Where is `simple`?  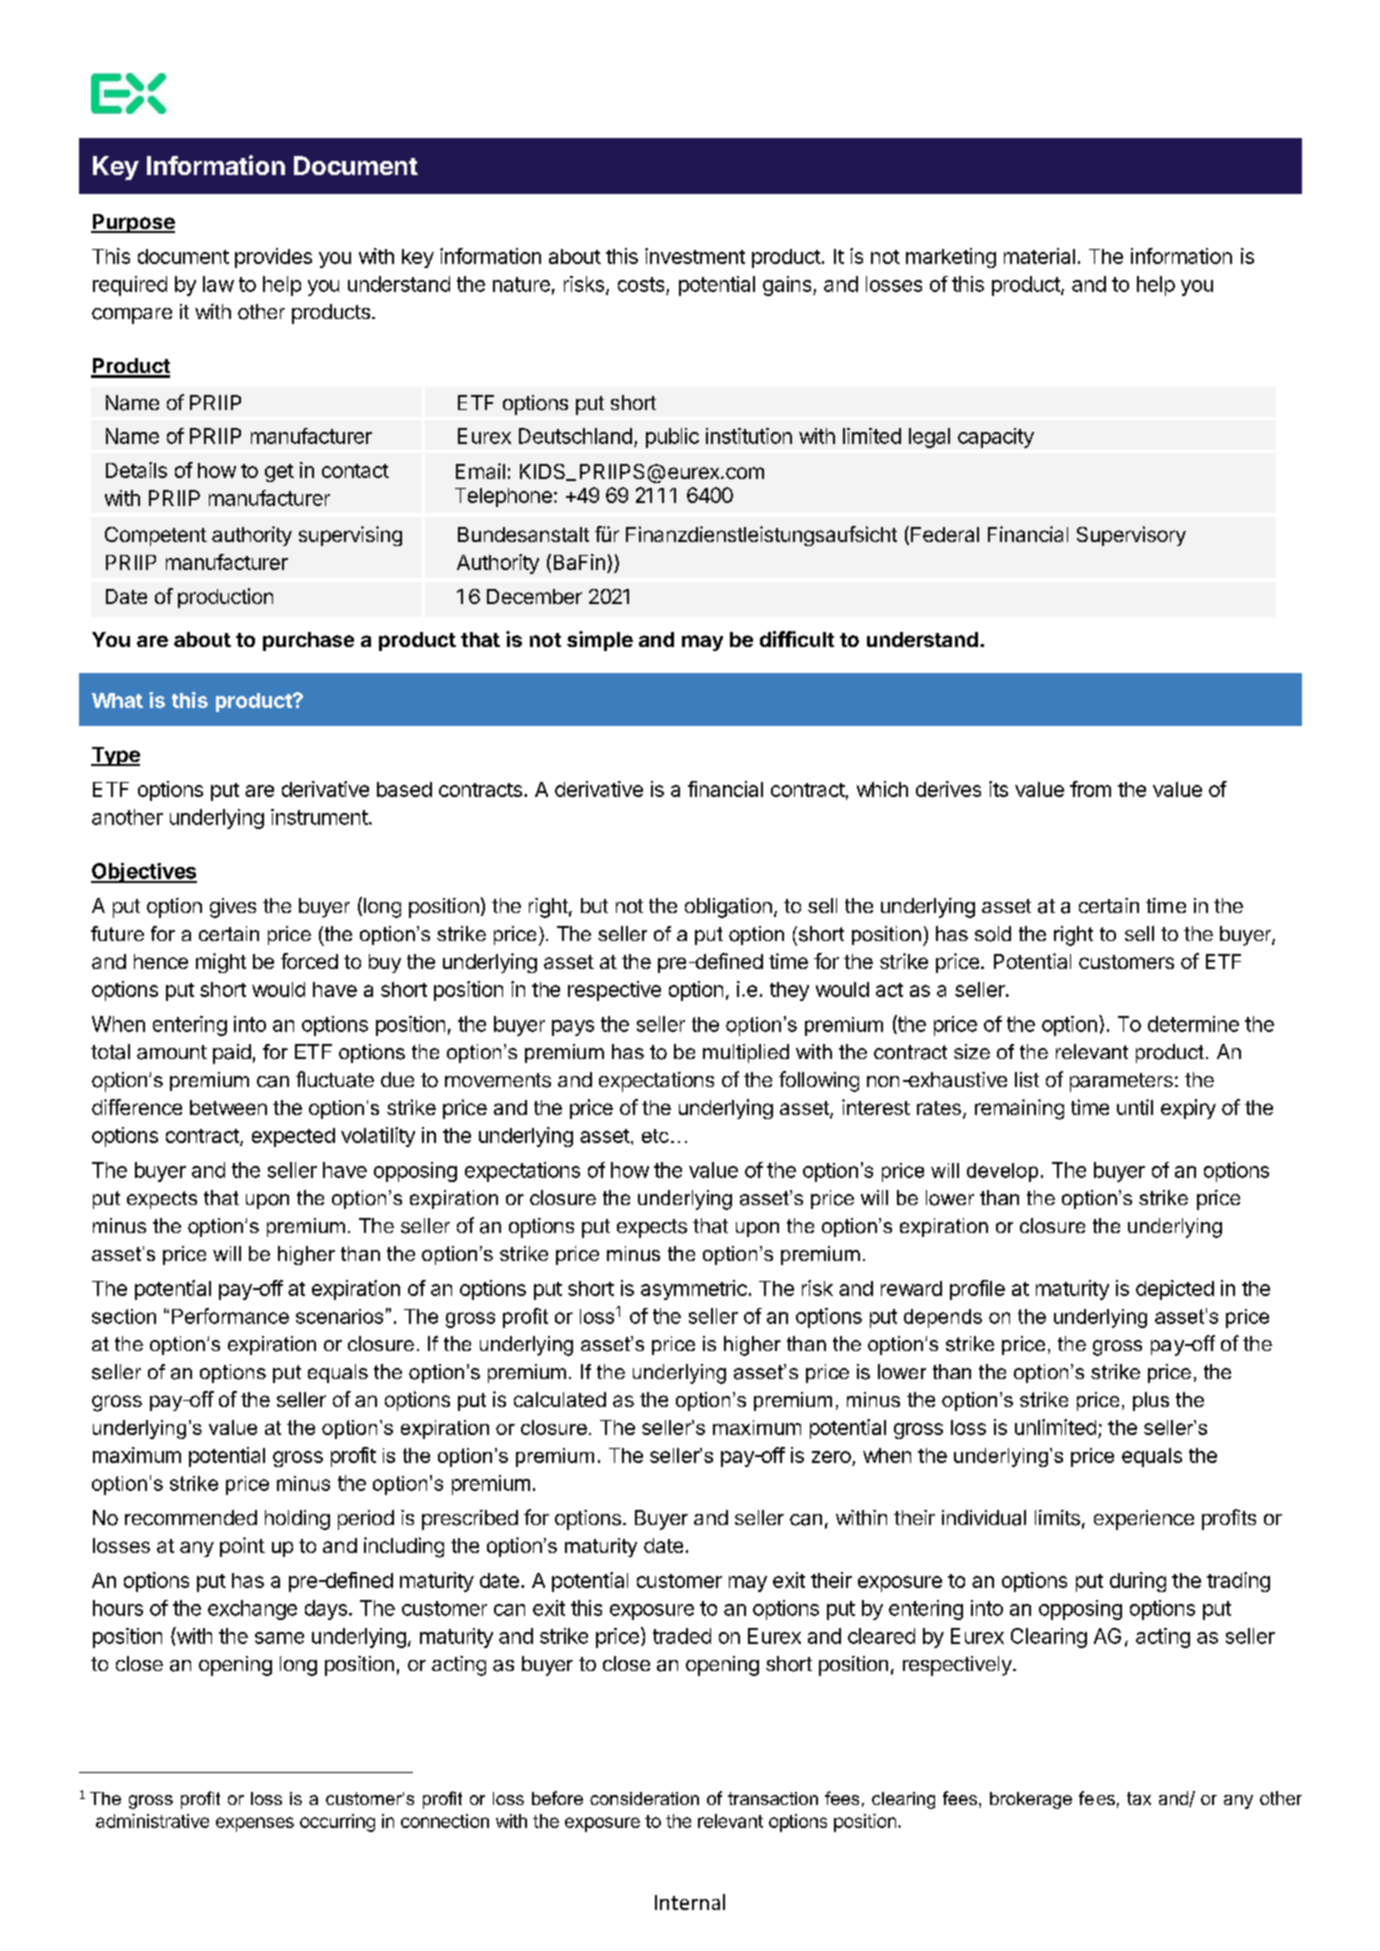 simple is located at coordinates (600, 641).
